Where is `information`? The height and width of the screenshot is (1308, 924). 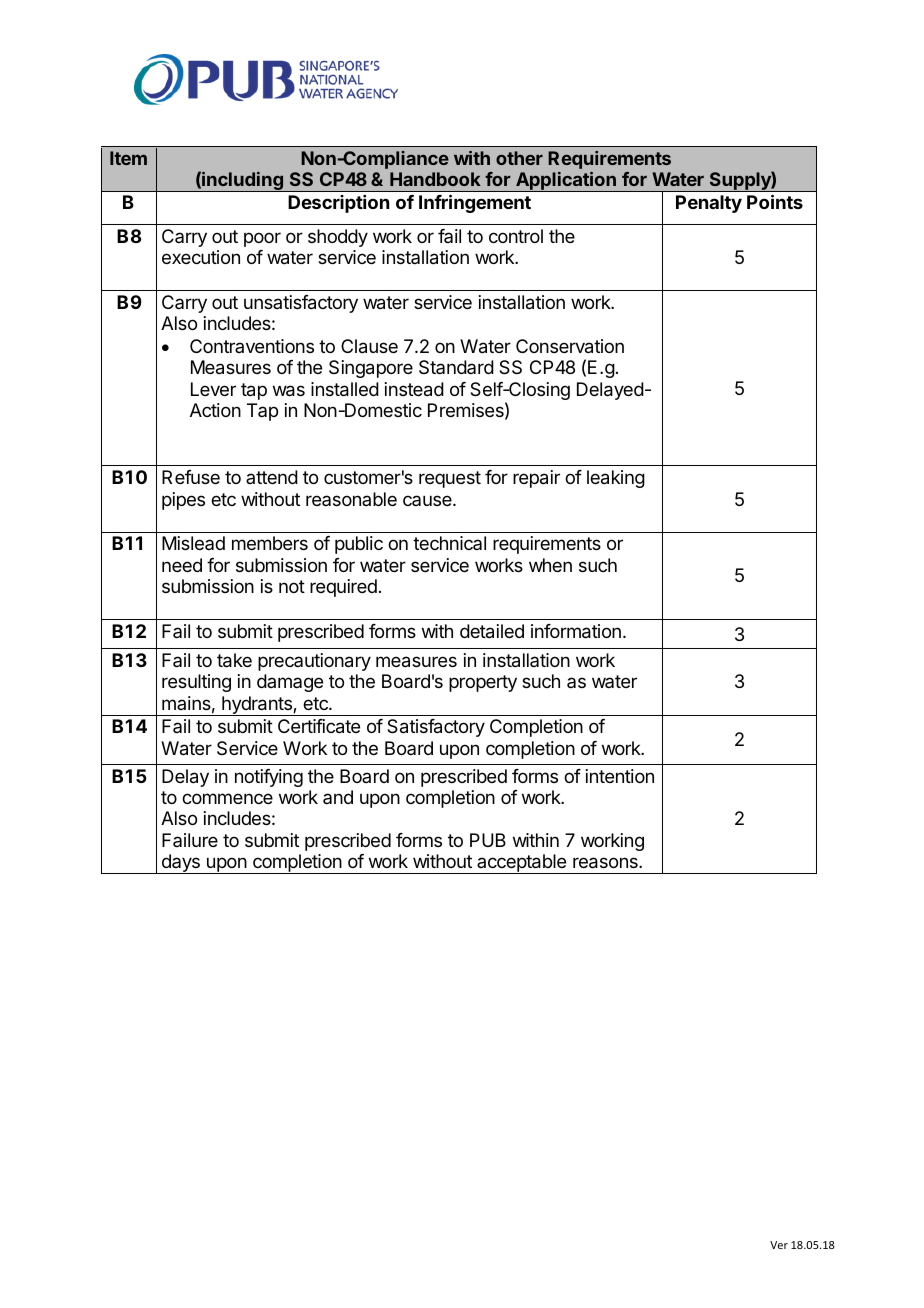 information is located at coordinates (576, 631).
